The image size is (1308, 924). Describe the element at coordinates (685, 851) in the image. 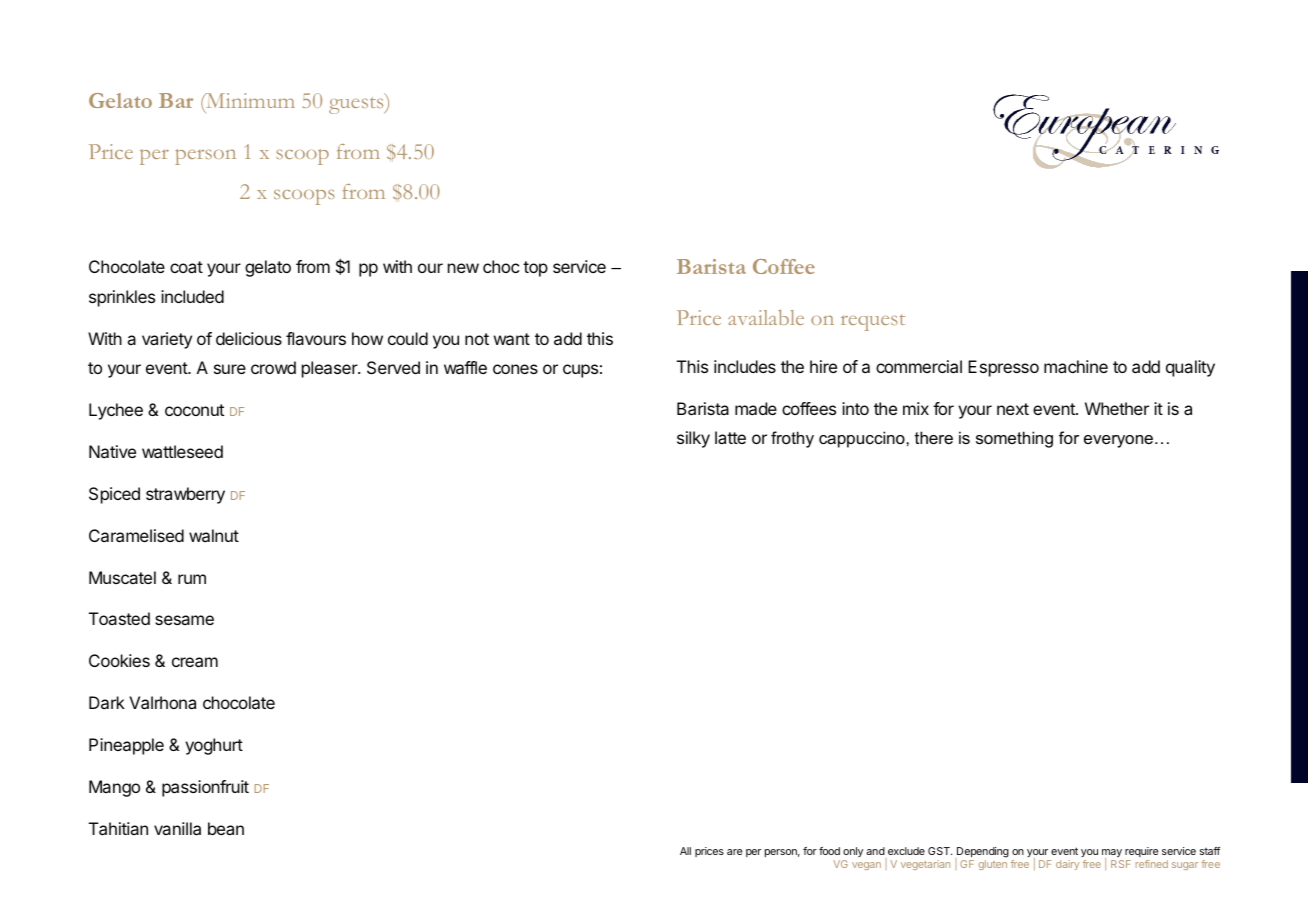

I see `All` at that location.
